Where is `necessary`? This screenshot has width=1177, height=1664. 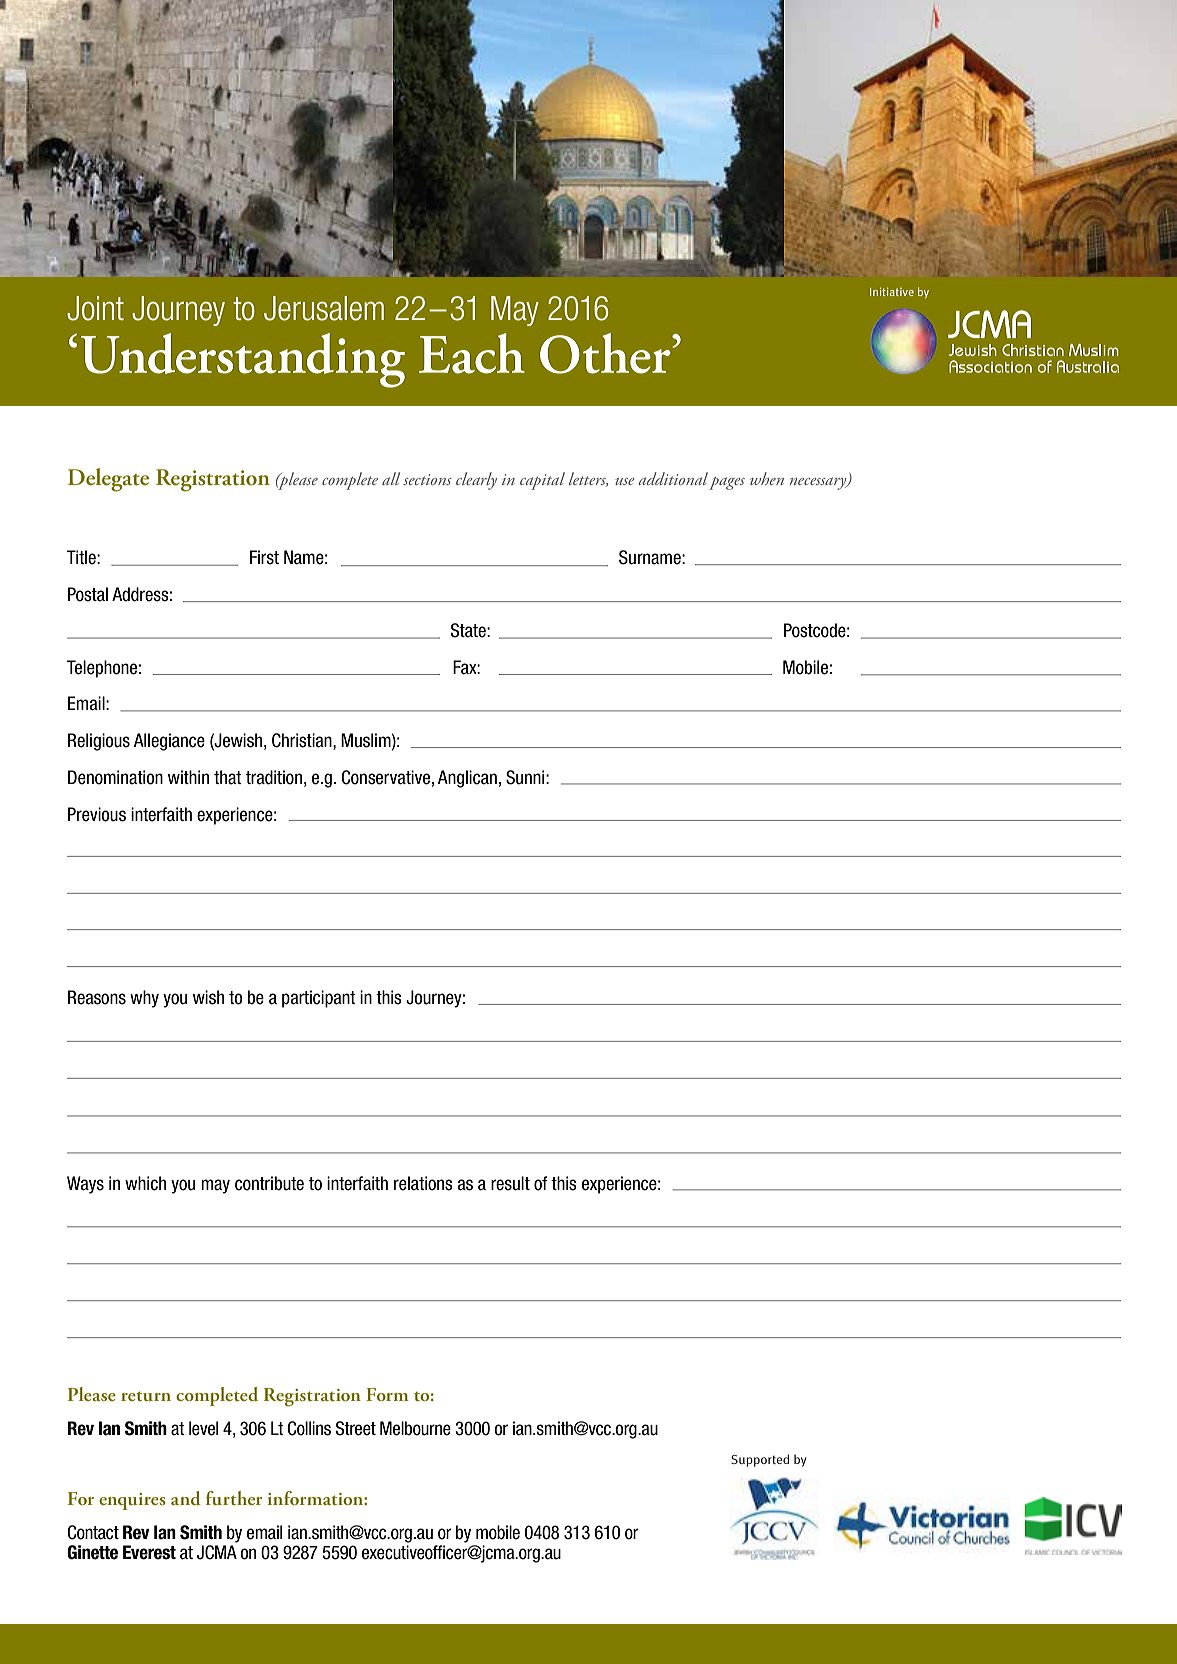 necessary is located at coordinates (819, 483).
